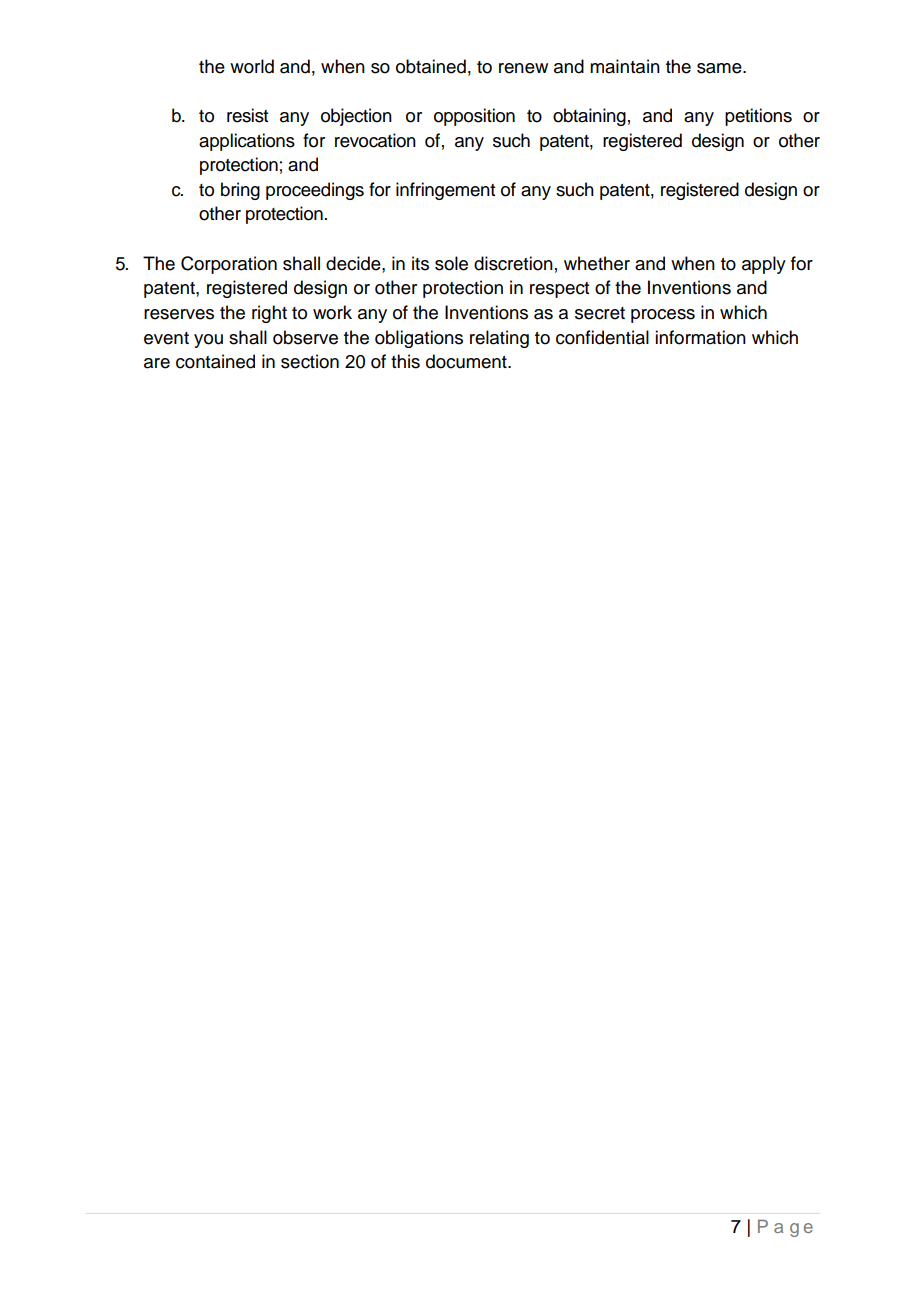 This screenshot has width=924, height=1305. I want to click on world, so click(252, 66).
